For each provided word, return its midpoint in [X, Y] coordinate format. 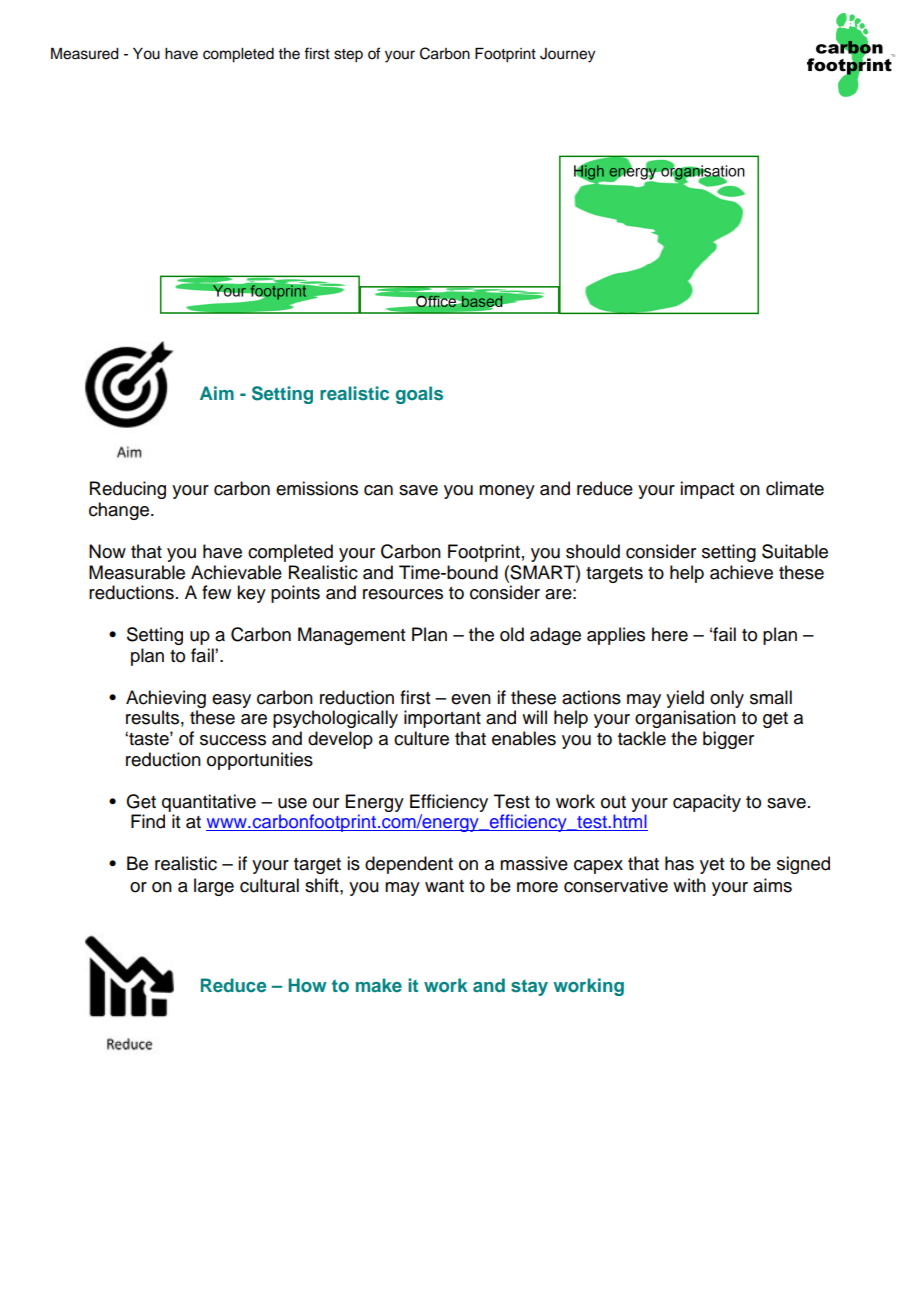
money [507, 492]
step [348, 56]
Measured [85, 54]
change [119, 511]
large [214, 887]
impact [707, 490]
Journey [567, 55]
